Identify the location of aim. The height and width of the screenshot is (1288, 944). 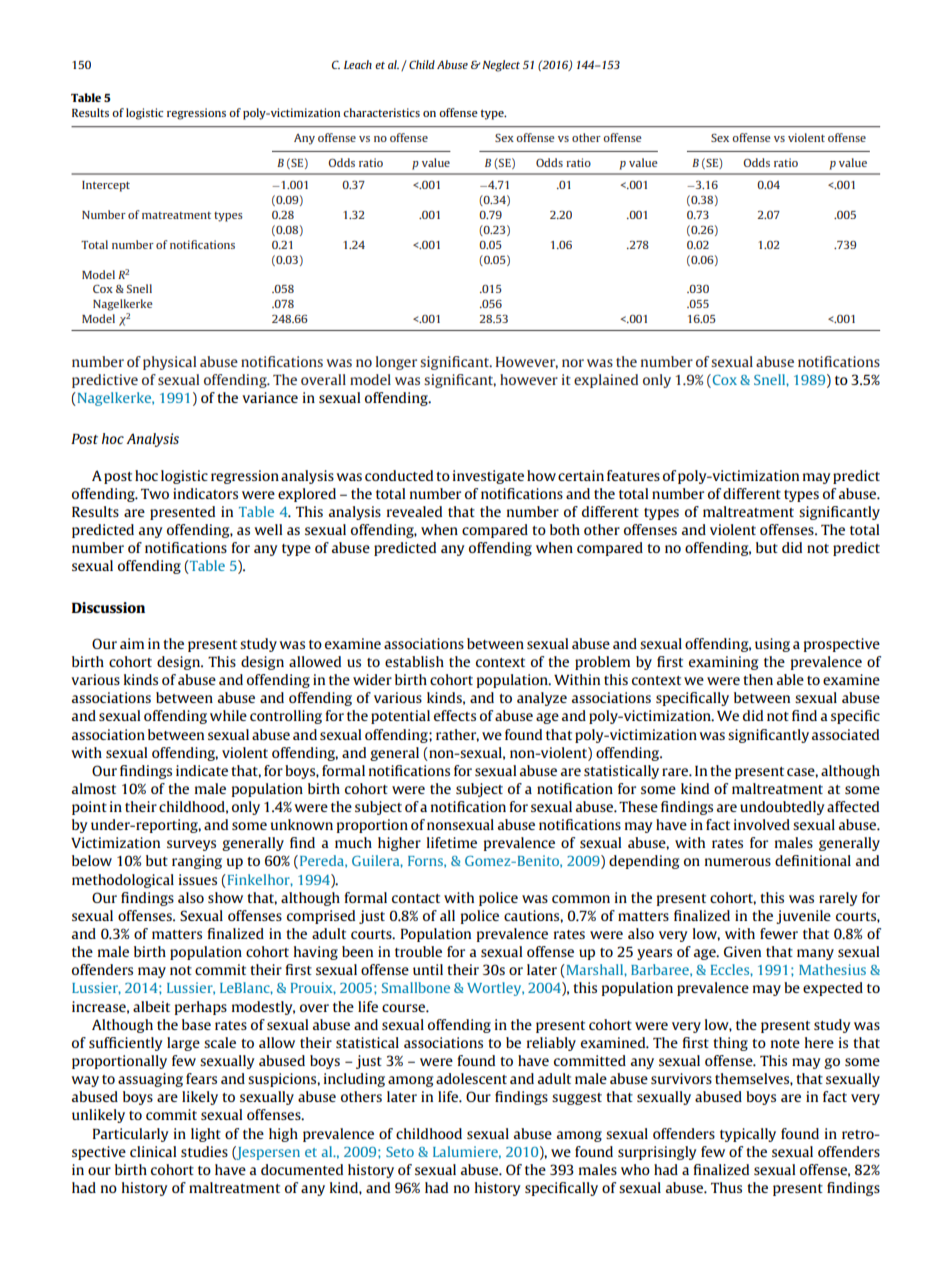
(132, 643).
